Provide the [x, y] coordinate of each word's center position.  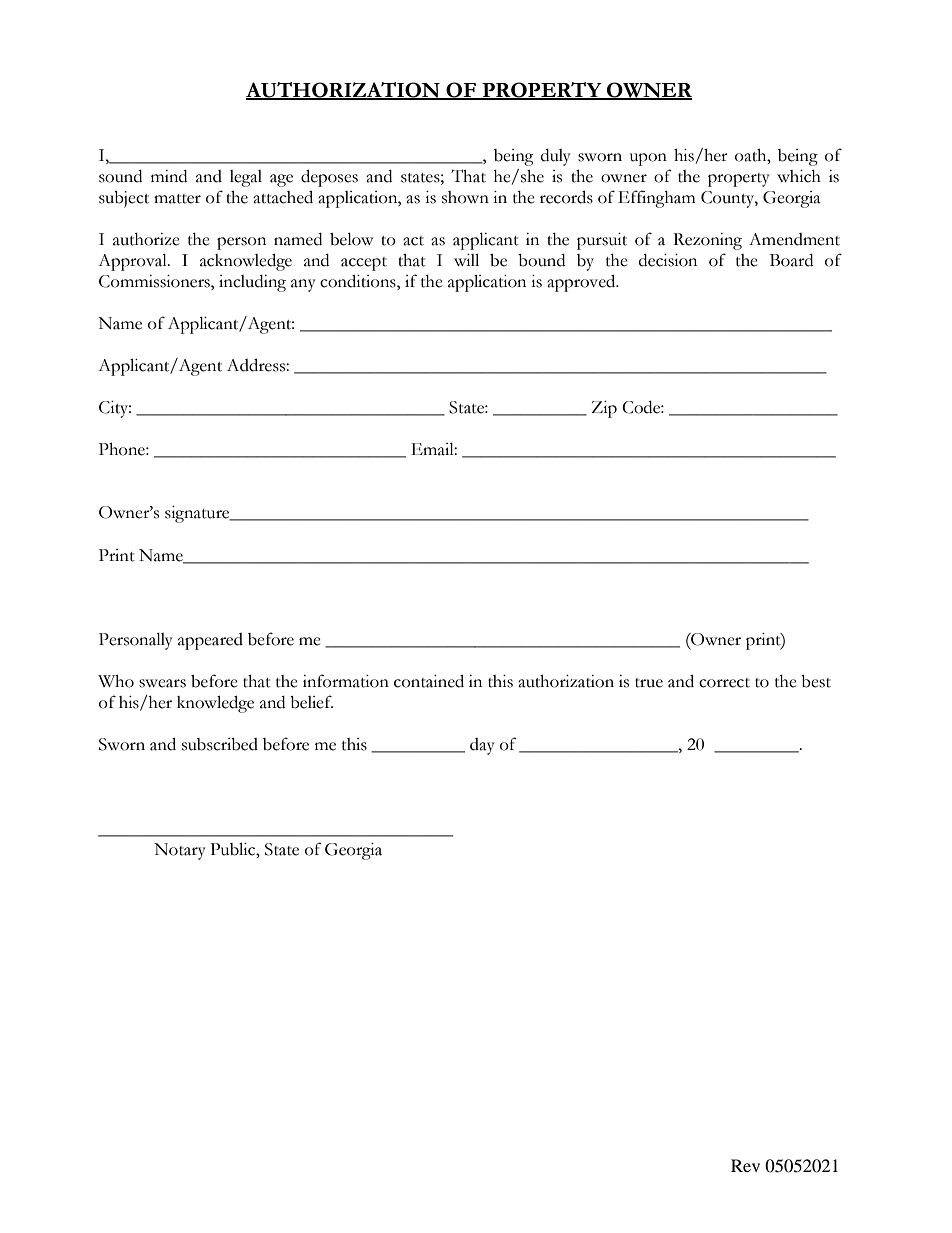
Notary [180, 851]
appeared [210, 641]
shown [465, 197]
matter [177, 199]
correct [724, 683]
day [482, 746]
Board [791, 260]
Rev [745, 1165]
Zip [604, 409]
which [799, 176]
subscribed [220, 744]
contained [429, 681]
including [252, 283]
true [649, 683]
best [816, 681]
